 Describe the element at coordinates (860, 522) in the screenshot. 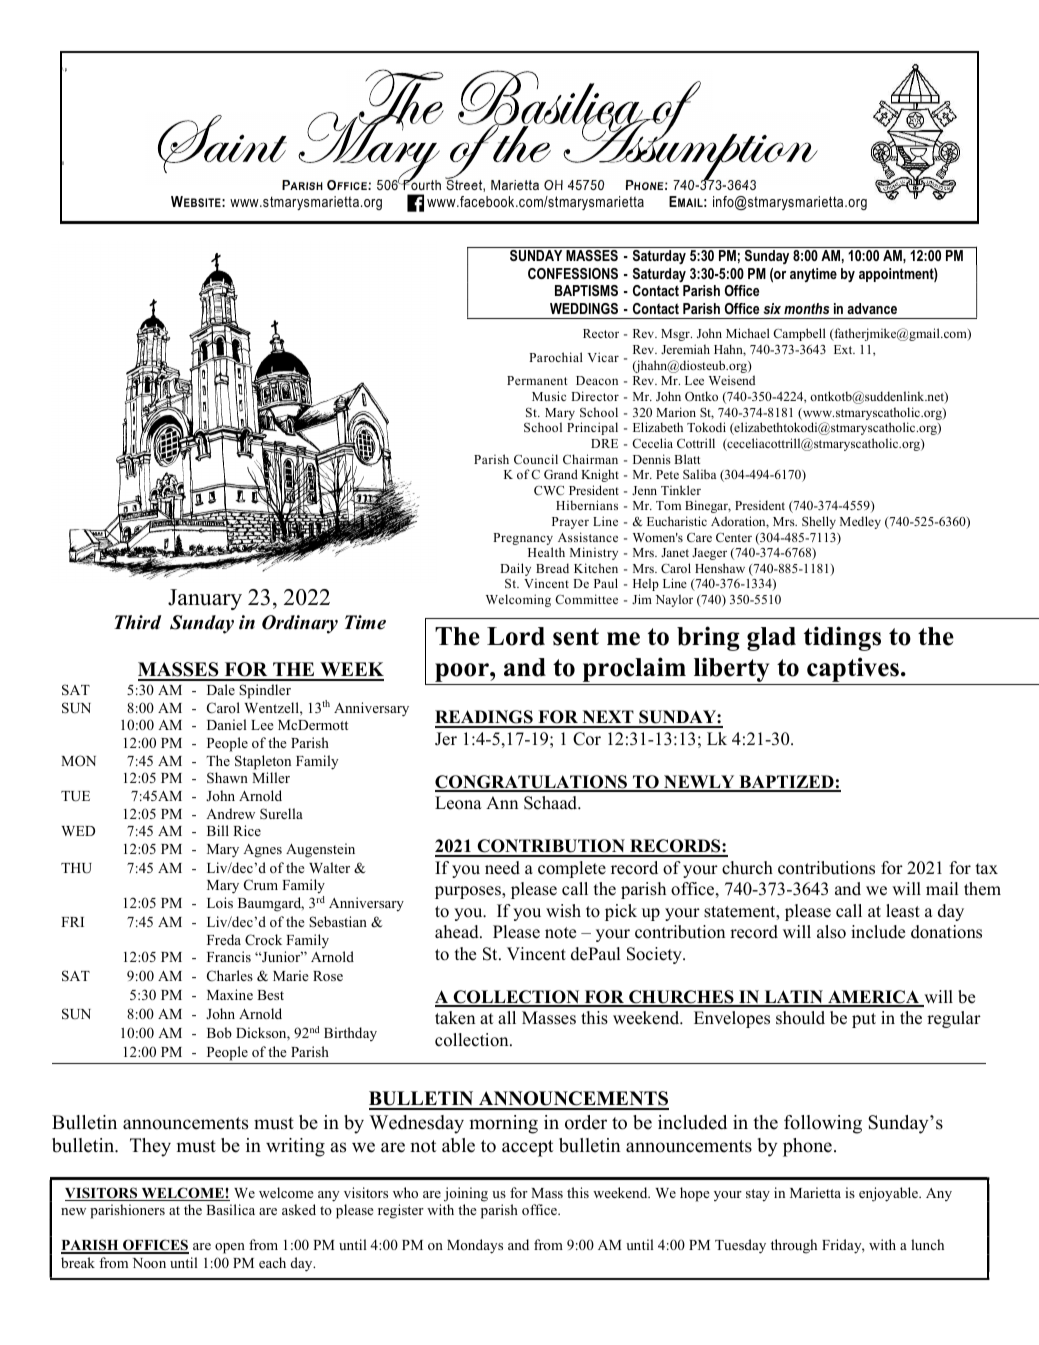

I see `Medley` at that location.
